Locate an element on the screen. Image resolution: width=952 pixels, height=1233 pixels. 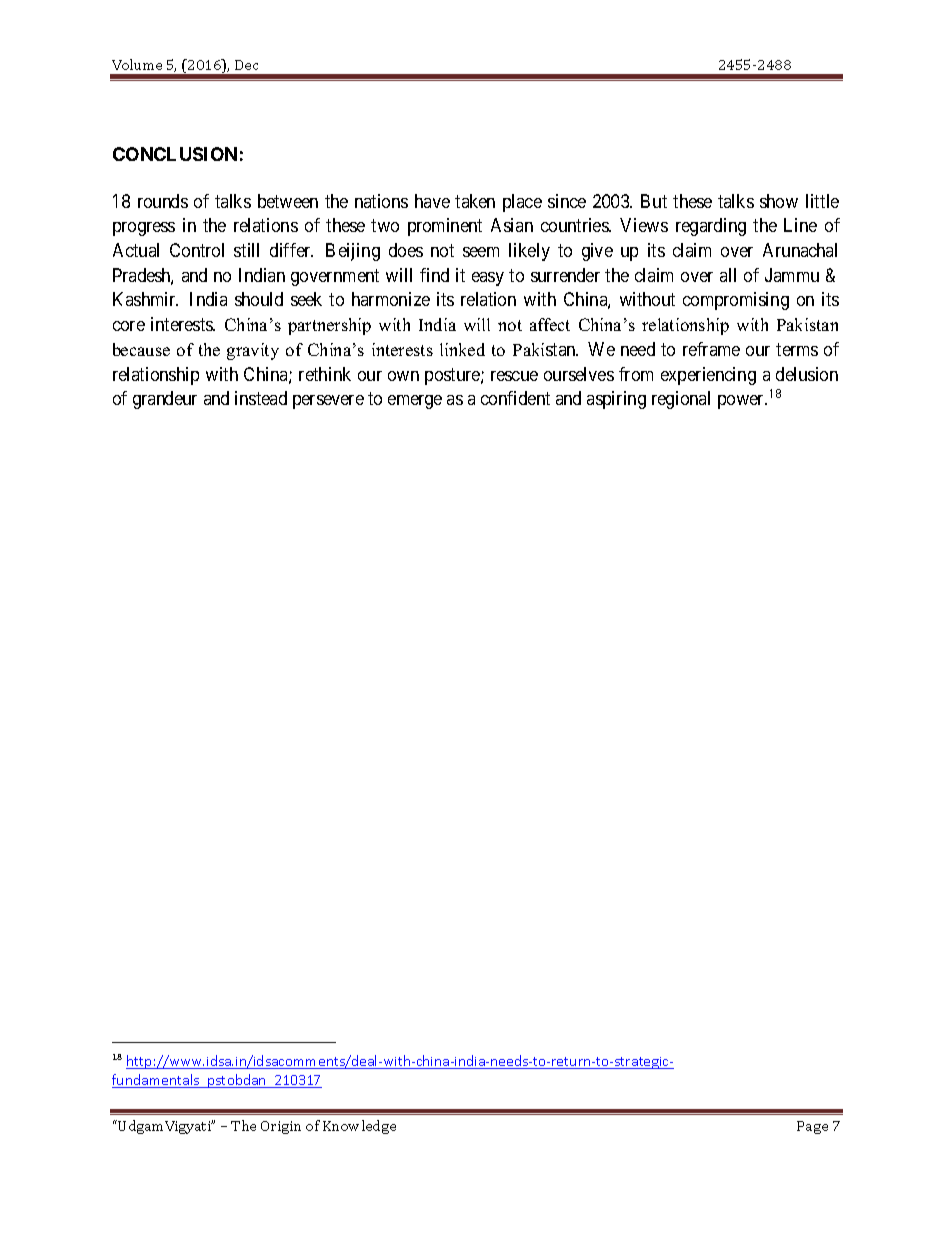
aspiring is located at coordinates (616, 400).
